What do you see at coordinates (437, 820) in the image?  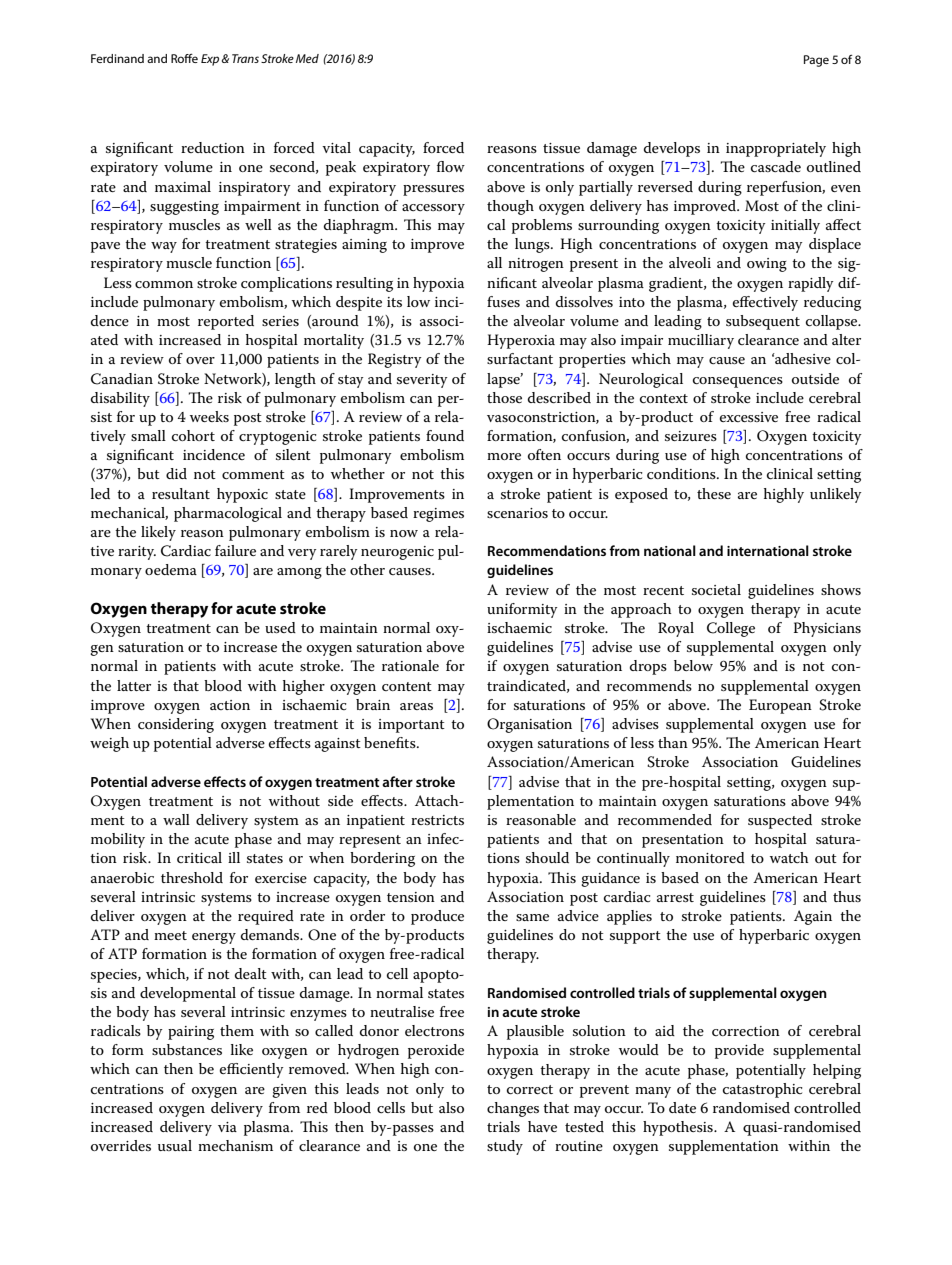 I see `restricts` at bounding box center [437, 820].
